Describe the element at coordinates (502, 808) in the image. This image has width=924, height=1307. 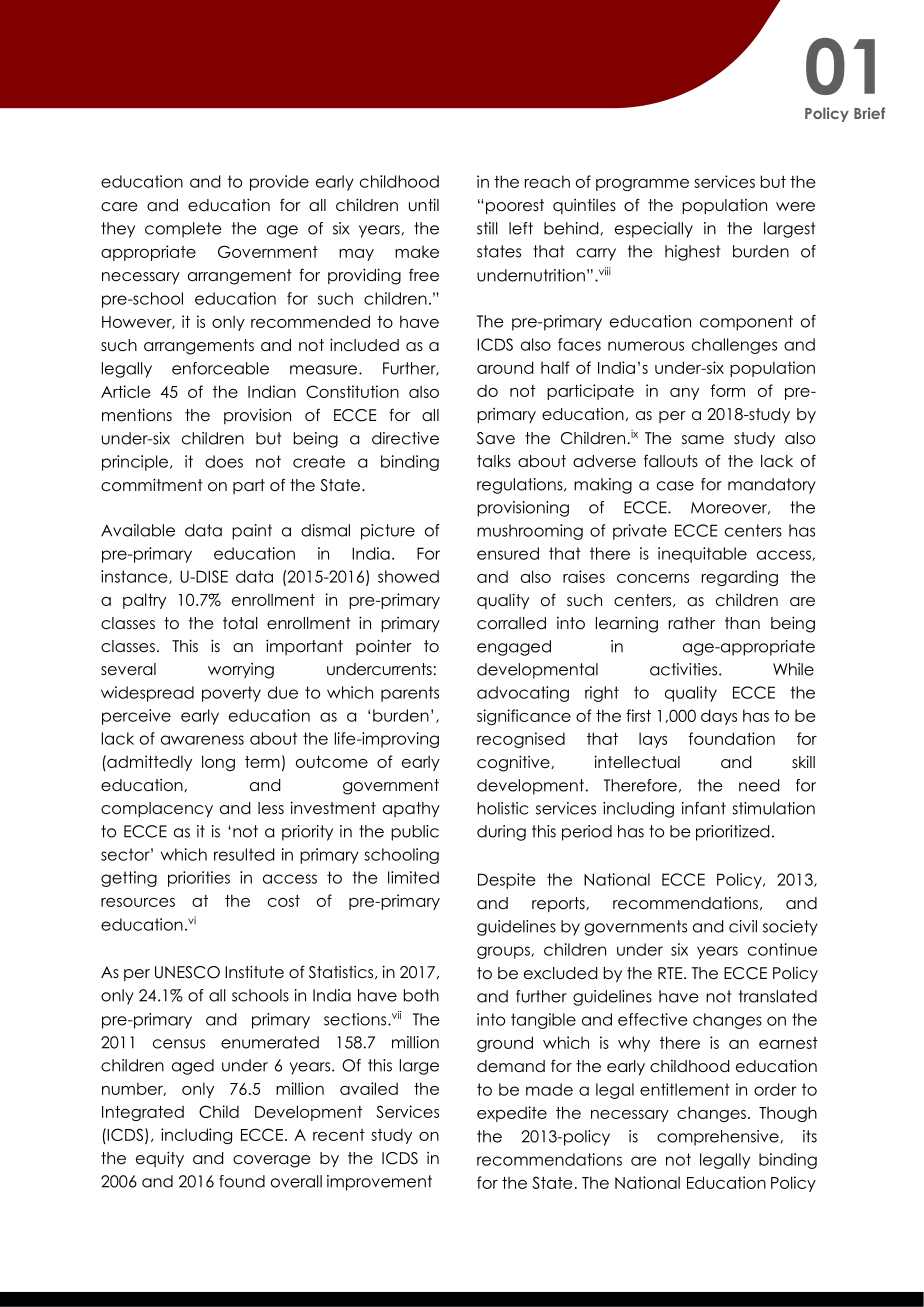
I see `holistic` at that location.
